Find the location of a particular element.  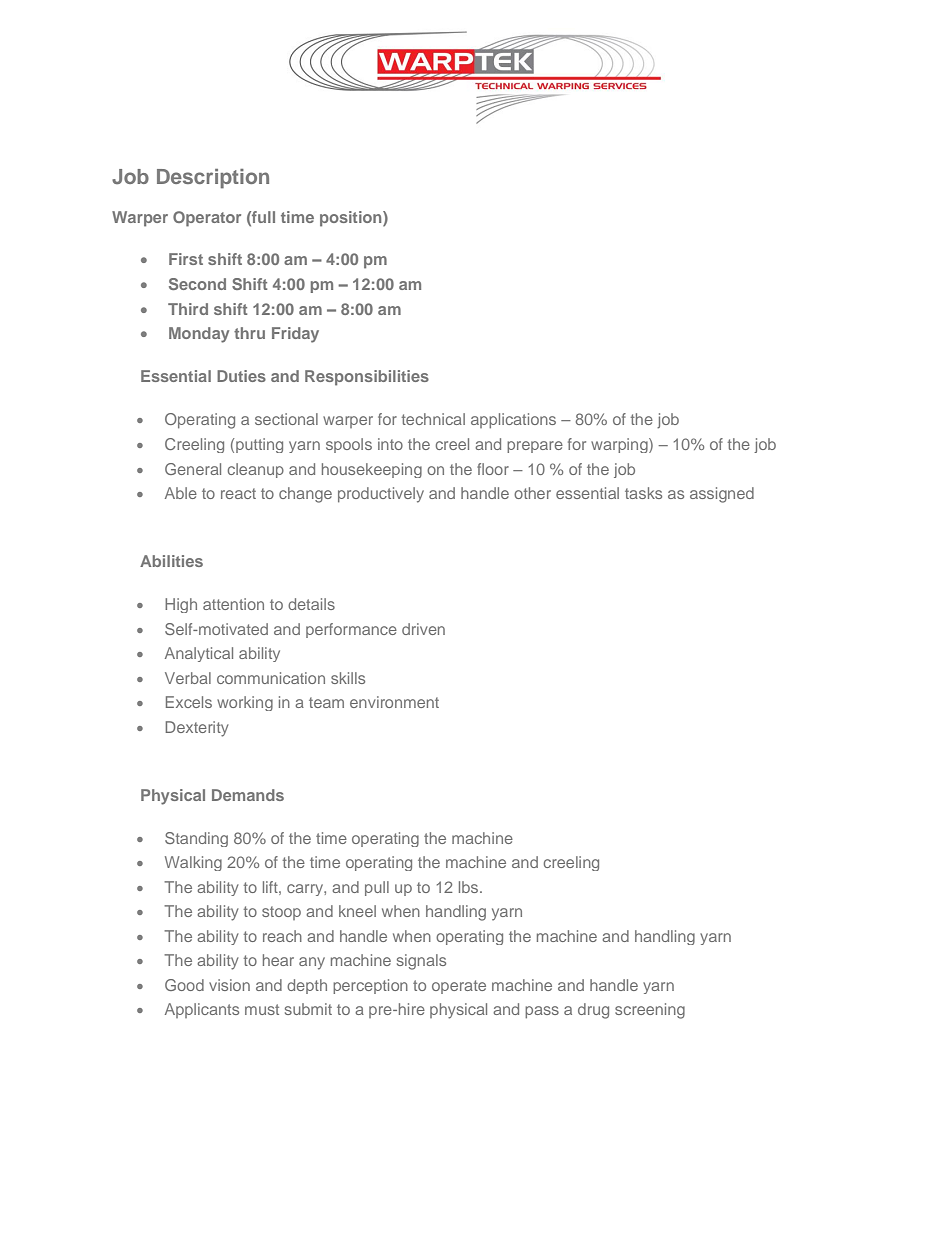

Operator is located at coordinates (207, 219).
